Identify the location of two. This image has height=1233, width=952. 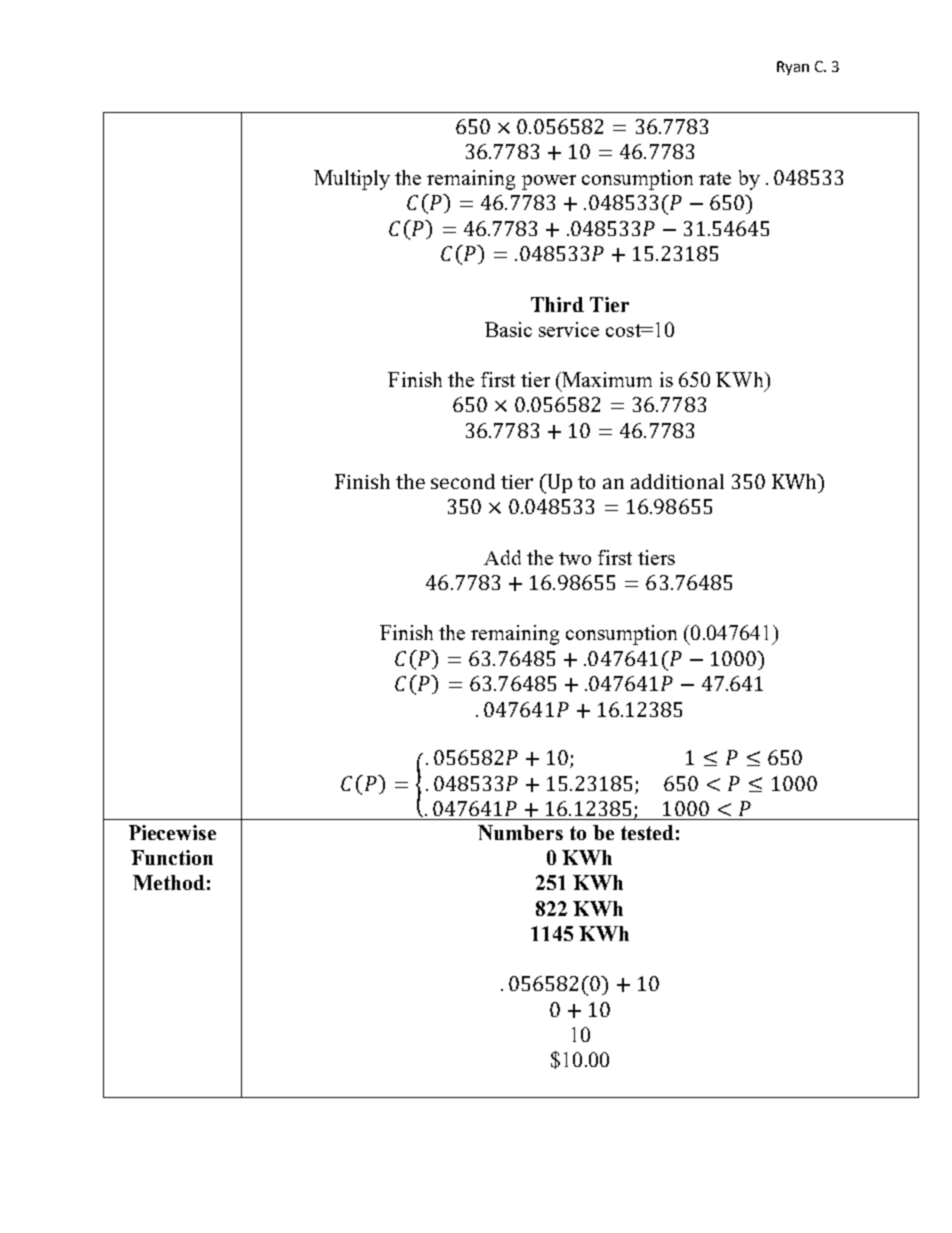
(575, 558).
